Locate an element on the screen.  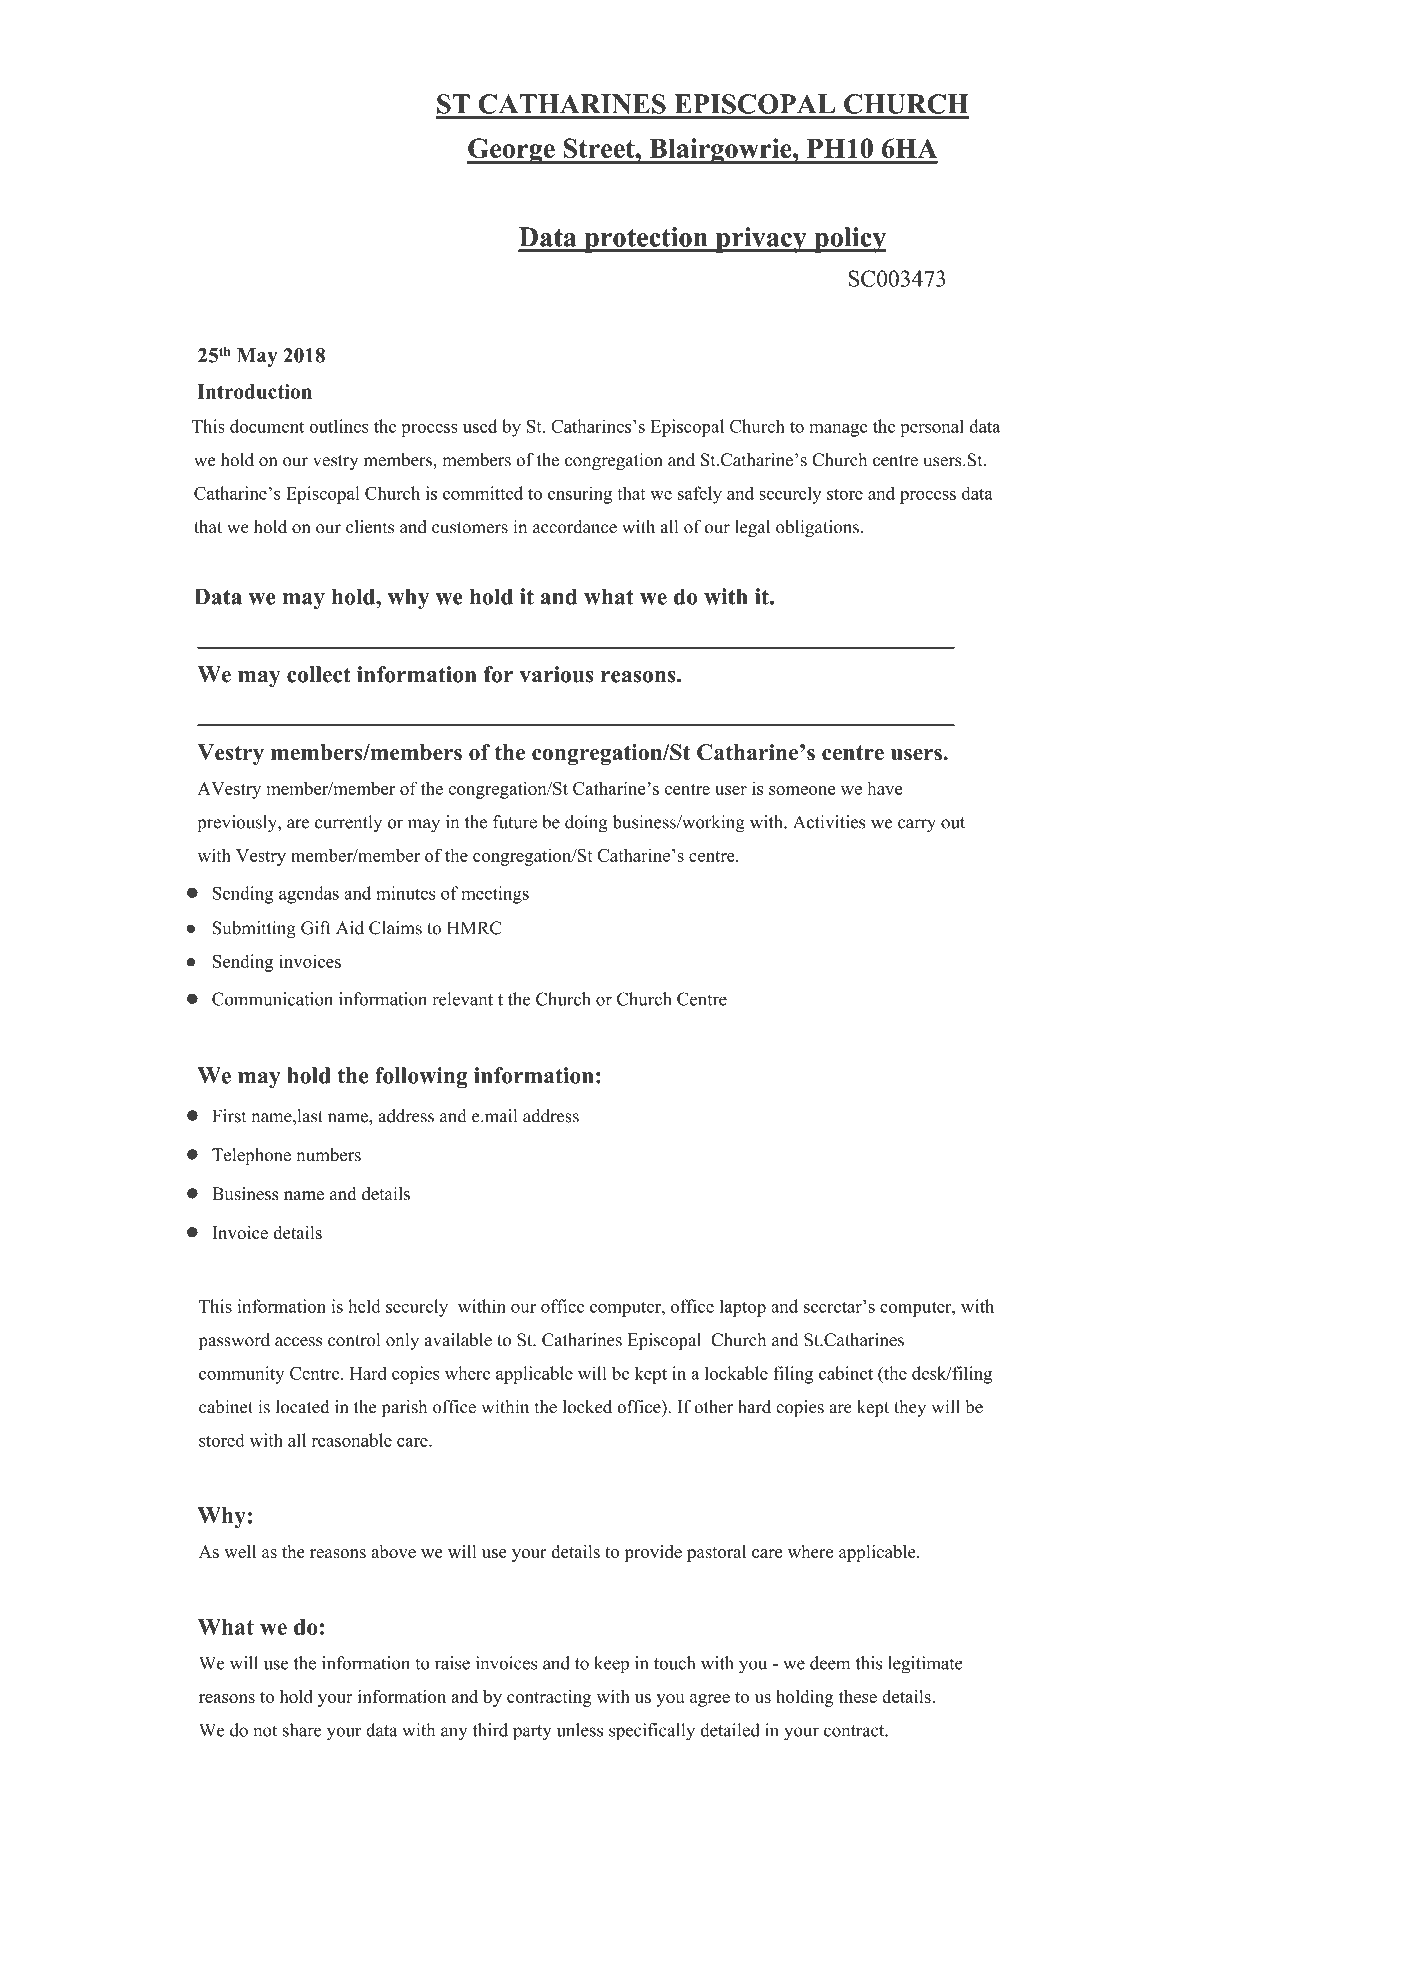
numbers is located at coordinates (328, 1155).
